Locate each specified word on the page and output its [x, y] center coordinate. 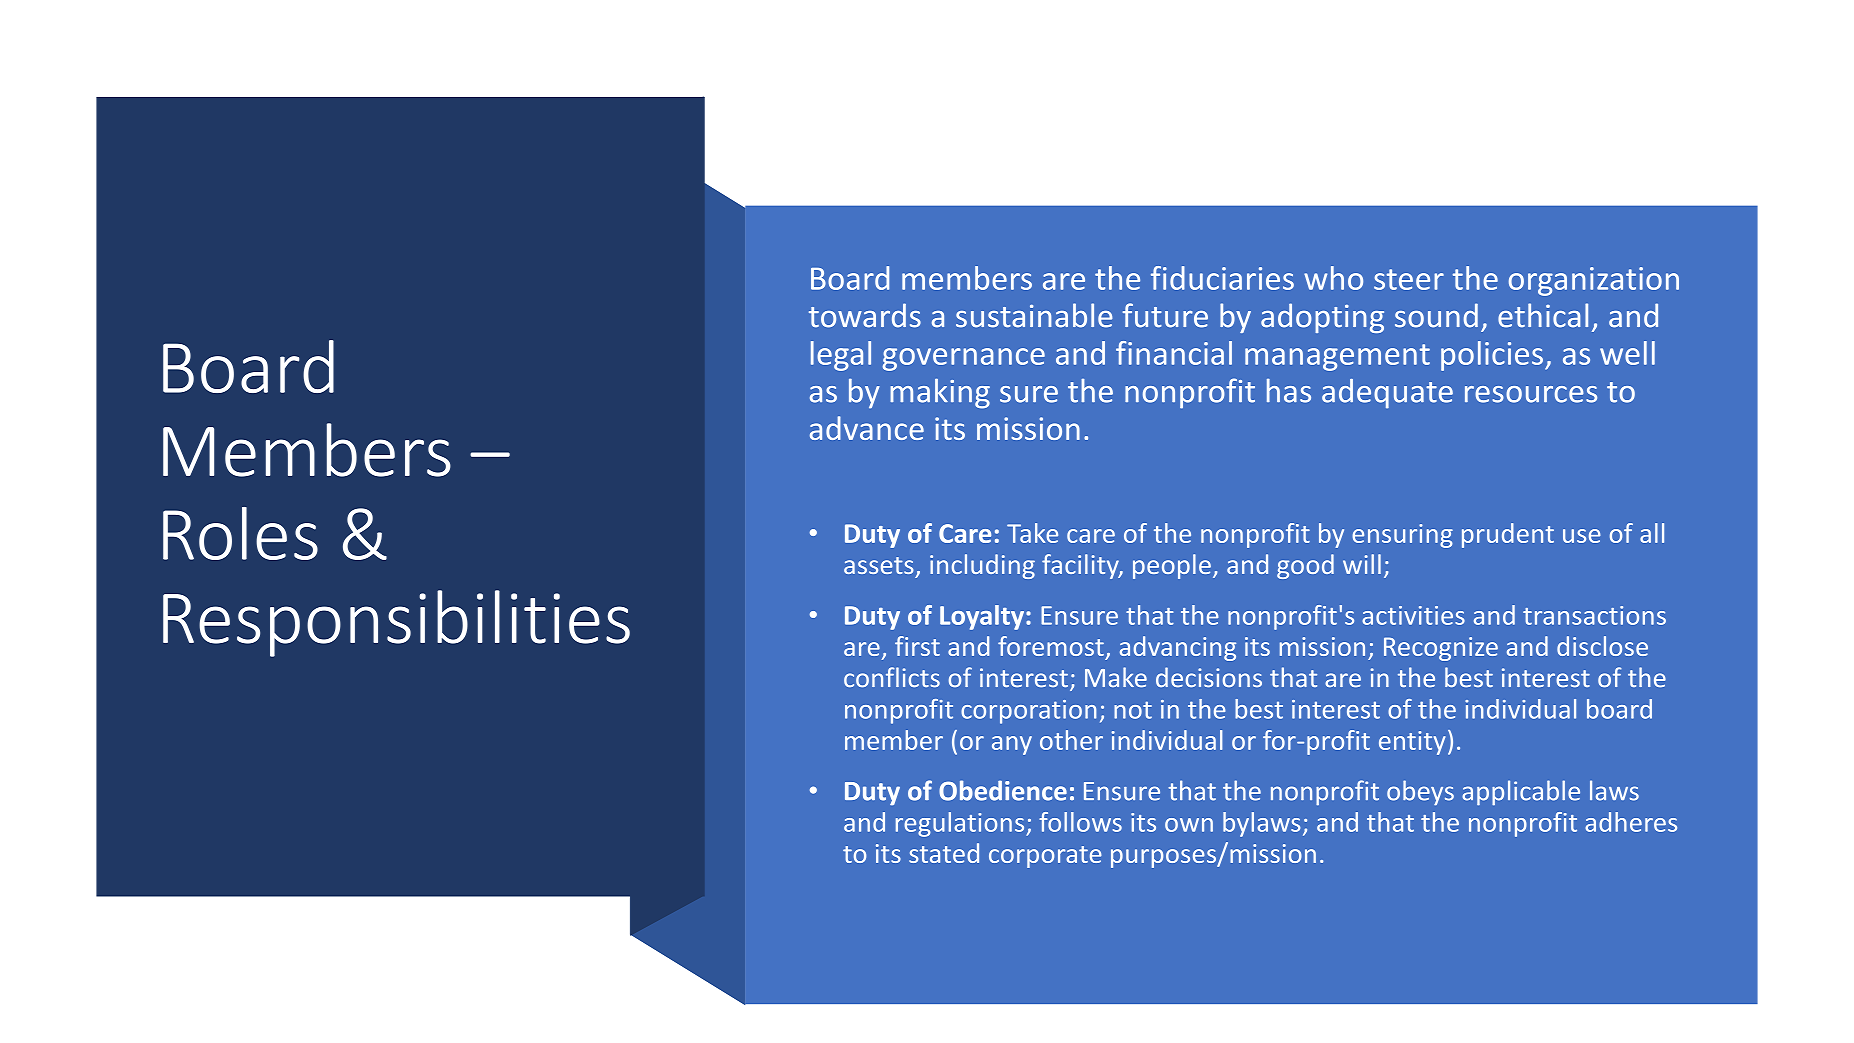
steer [1409, 279]
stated [944, 853]
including [982, 566]
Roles [240, 533]
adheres [1631, 822]
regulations [961, 824]
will [1362, 564]
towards [865, 315]
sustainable [1034, 315]
